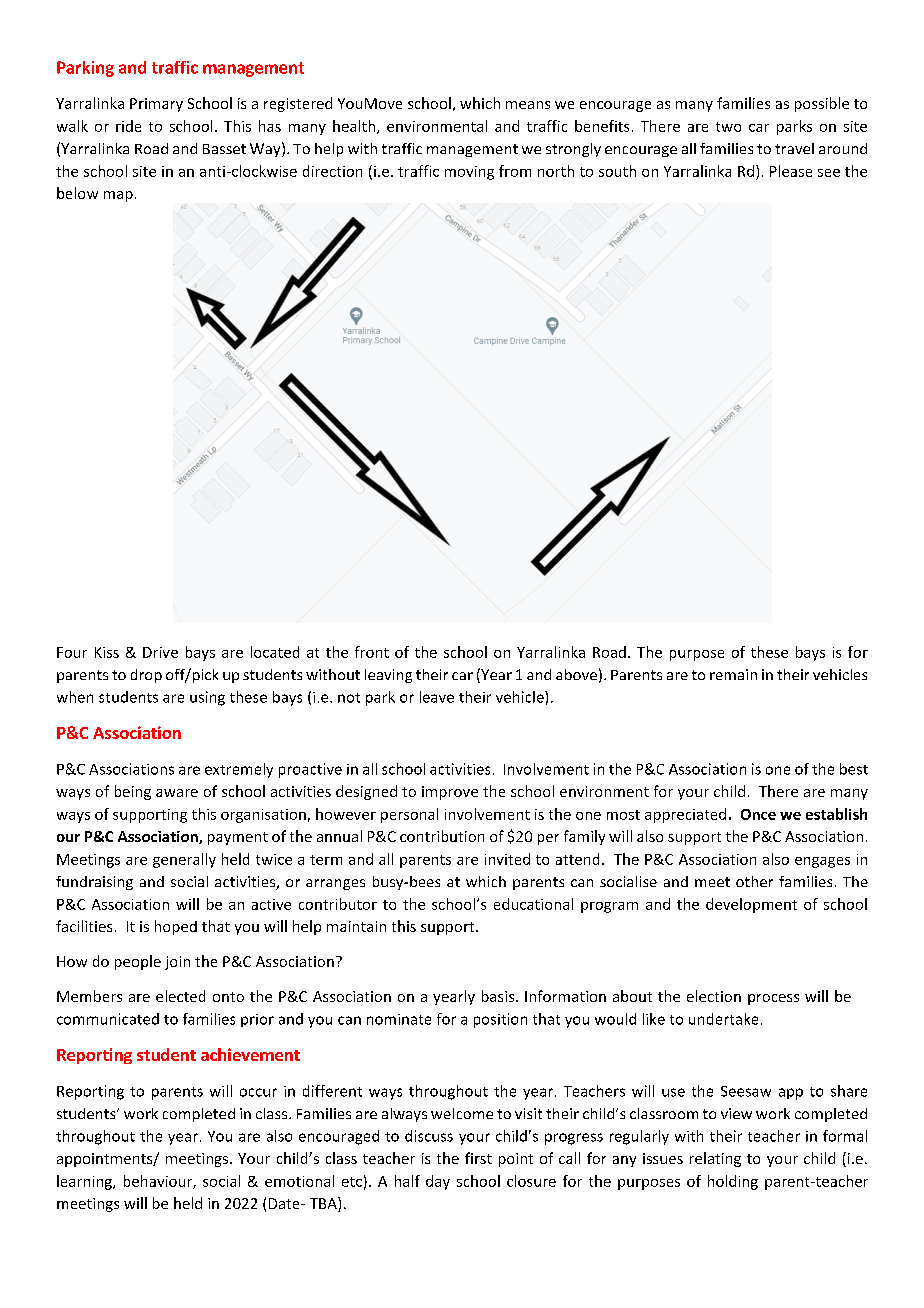 This image has width=924, height=1308. What do you see at coordinates (85, 1182) in the image?
I see `learning` at bounding box center [85, 1182].
